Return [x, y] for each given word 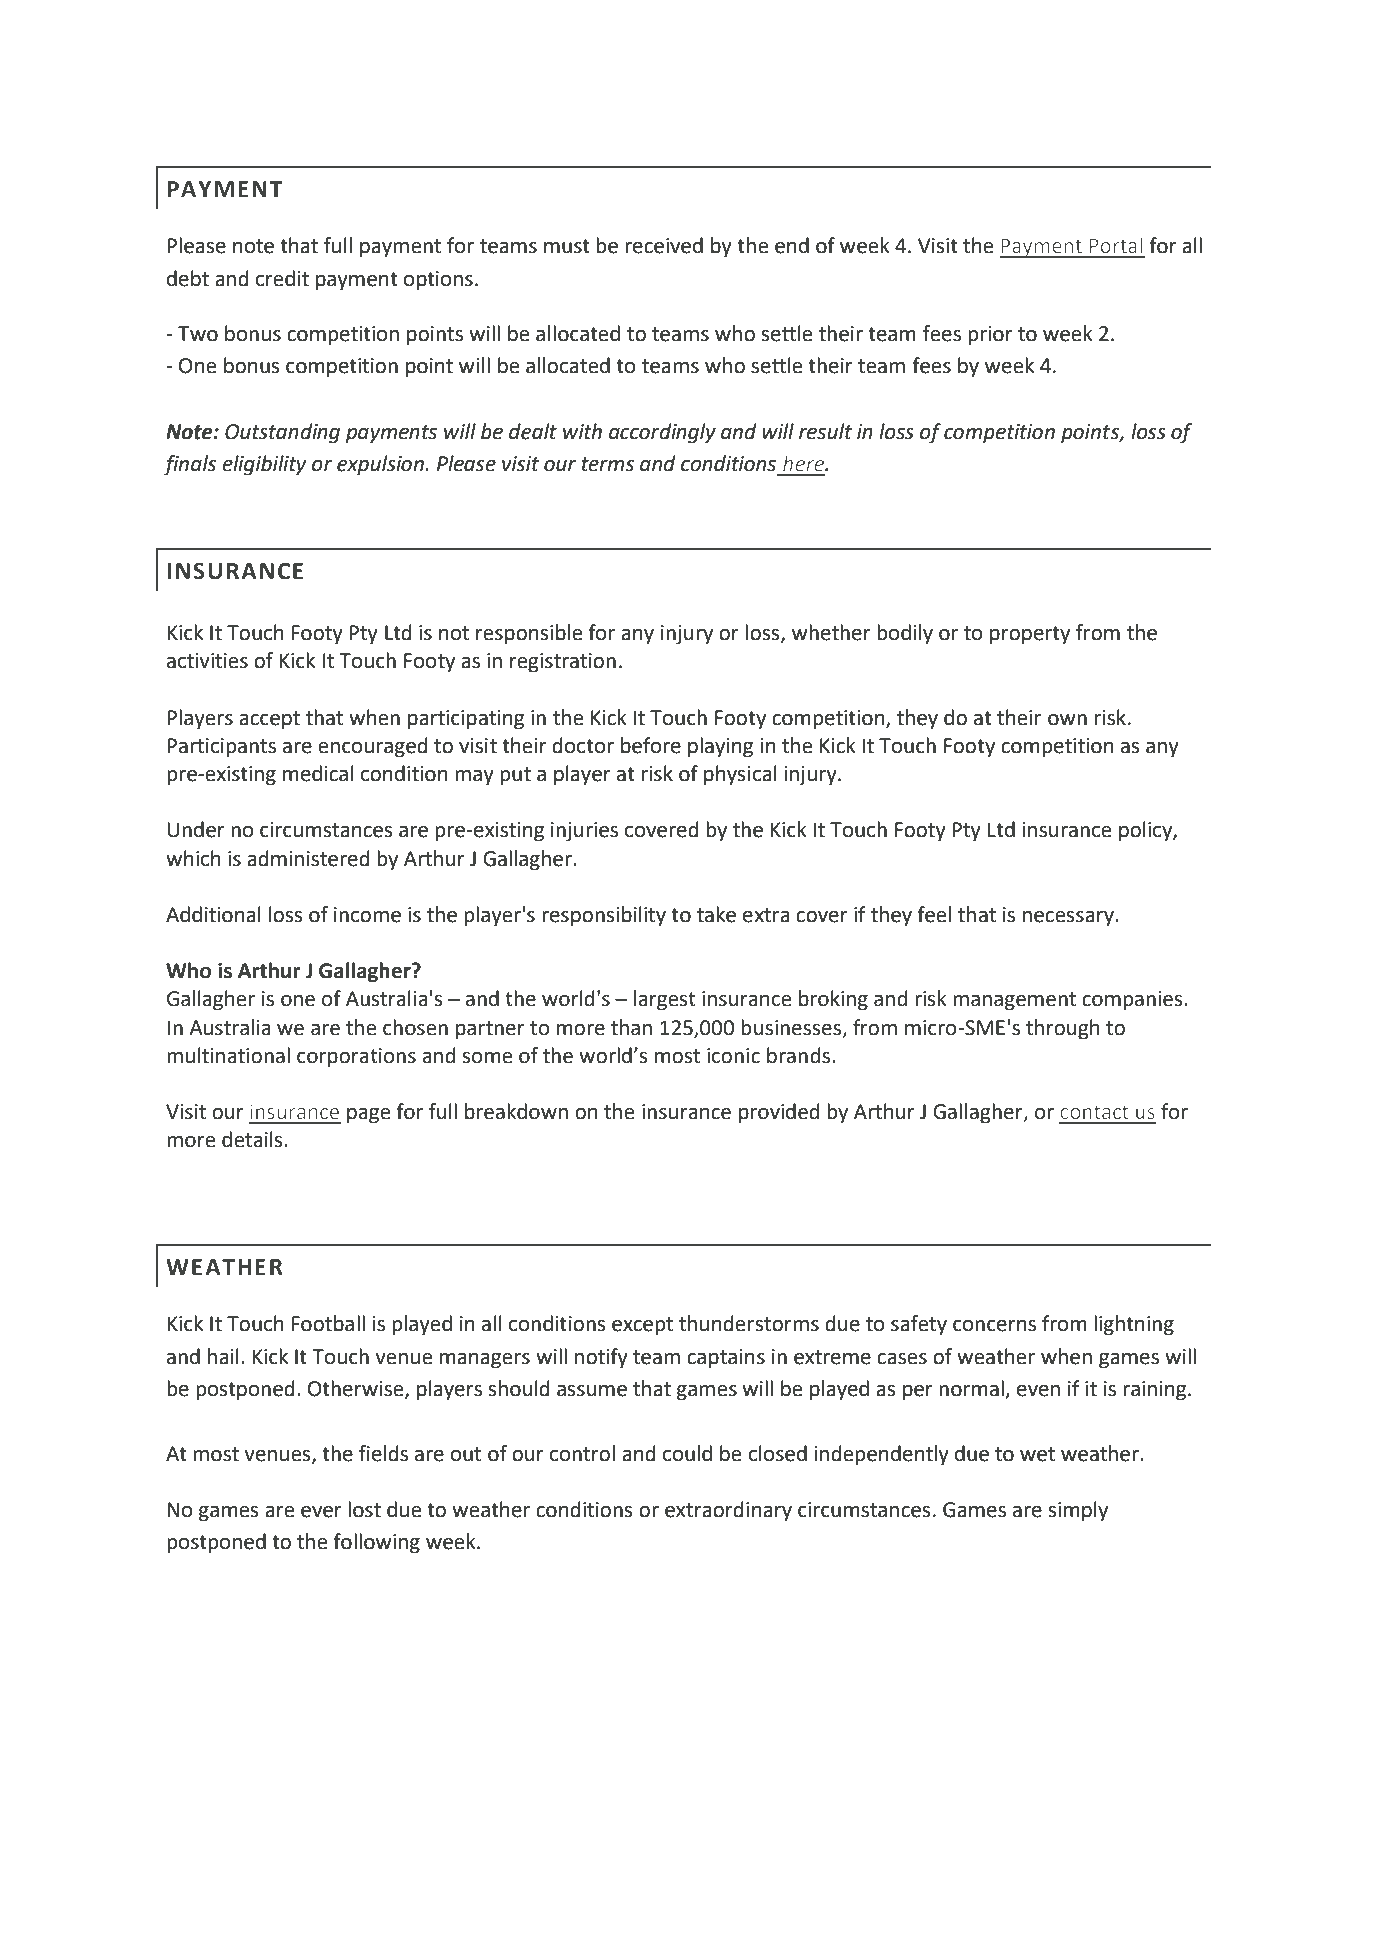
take [716, 914]
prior [990, 336]
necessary [1069, 919]
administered [308, 858]
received [664, 245]
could [687, 1453]
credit [282, 278]
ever [321, 1512]
